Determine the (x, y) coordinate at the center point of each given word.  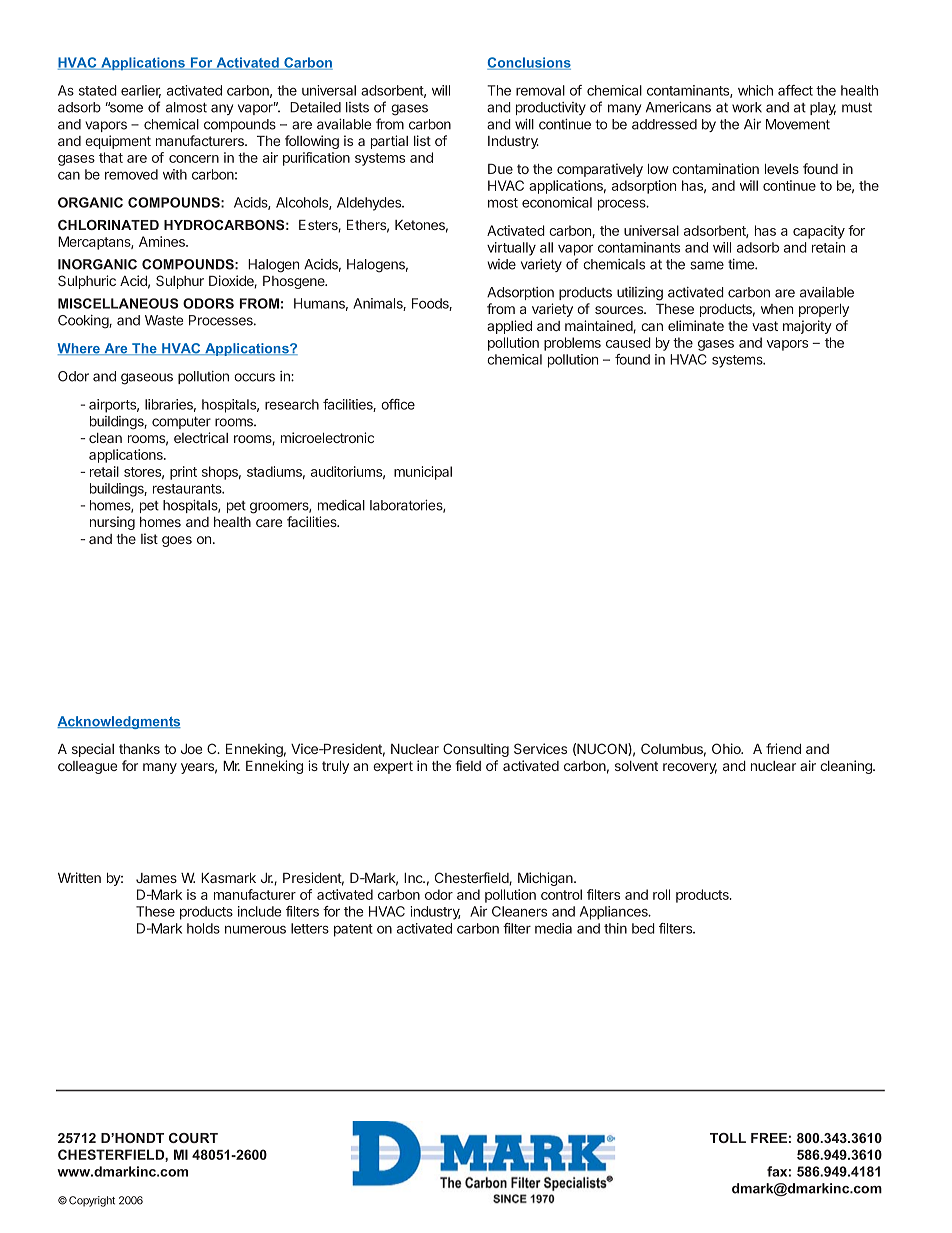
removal (540, 90)
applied (509, 327)
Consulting (476, 750)
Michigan (546, 879)
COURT (193, 1138)
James (156, 878)
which (755, 90)
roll (661, 894)
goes (177, 541)
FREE (769, 1138)
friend (783, 748)
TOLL (728, 1138)
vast (765, 326)
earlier (141, 91)
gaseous (147, 379)
